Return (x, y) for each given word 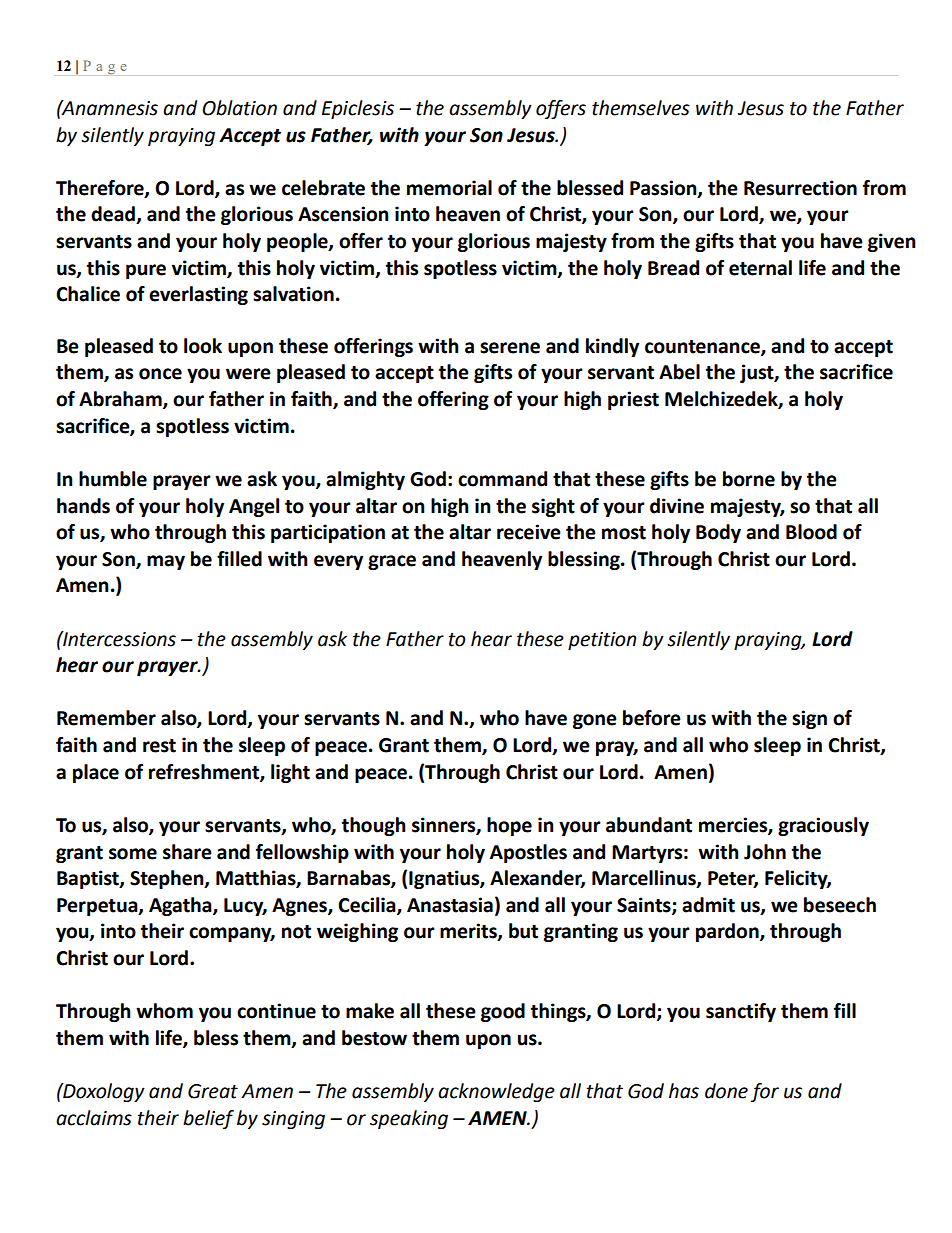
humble (113, 479)
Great (213, 1091)
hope (509, 826)
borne (749, 479)
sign (809, 719)
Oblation (239, 108)
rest (159, 746)
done (726, 1091)
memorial (449, 188)
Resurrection (800, 188)
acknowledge (496, 1092)
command (502, 479)
